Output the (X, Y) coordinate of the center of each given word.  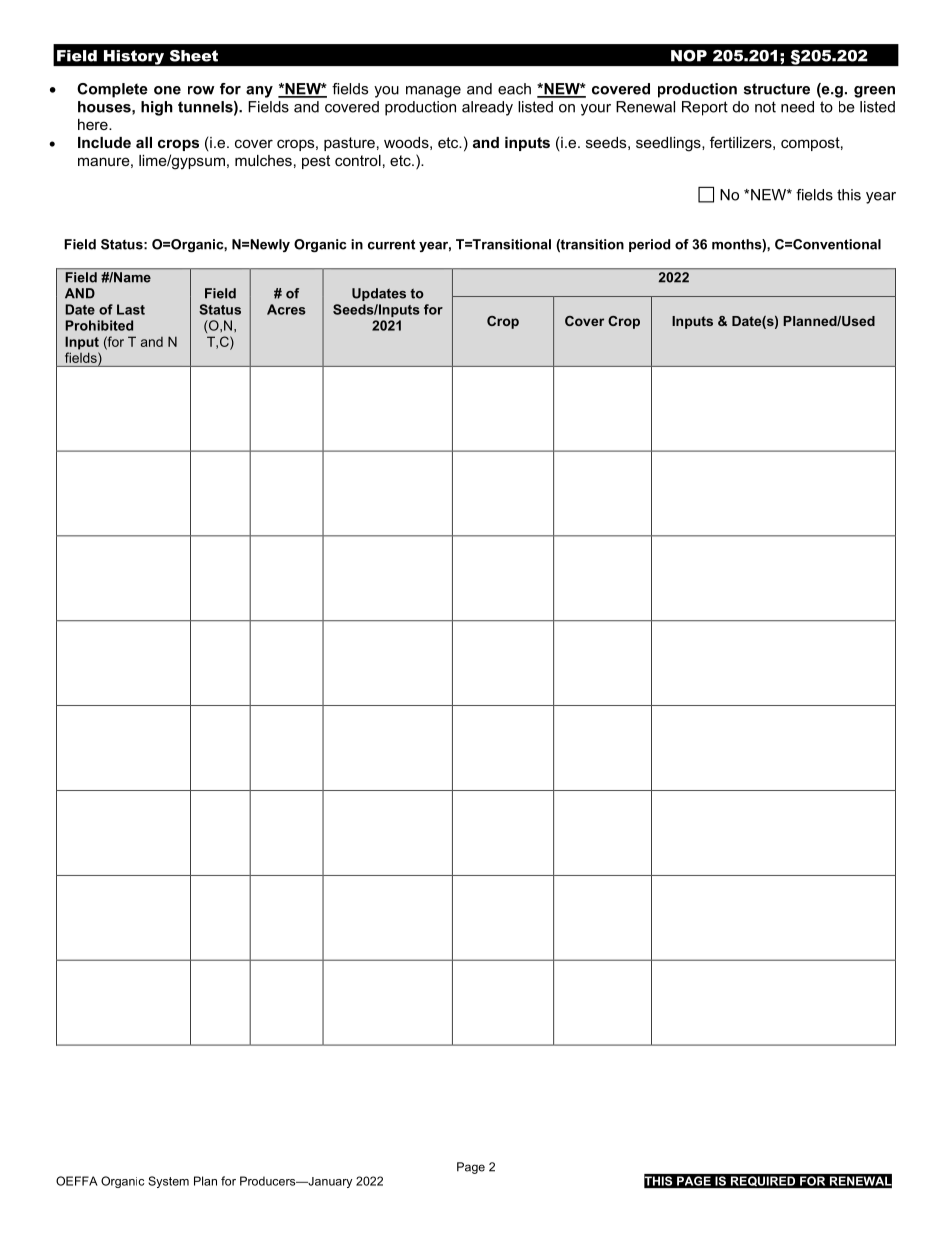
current (391, 244)
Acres (286, 309)
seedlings (669, 144)
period (649, 245)
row (201, 90)
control (358, 160)
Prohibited (99, 325)
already (487, 108)
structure (777, 89)
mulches (263, 160)
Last (131, 309)
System (168, 1182)
